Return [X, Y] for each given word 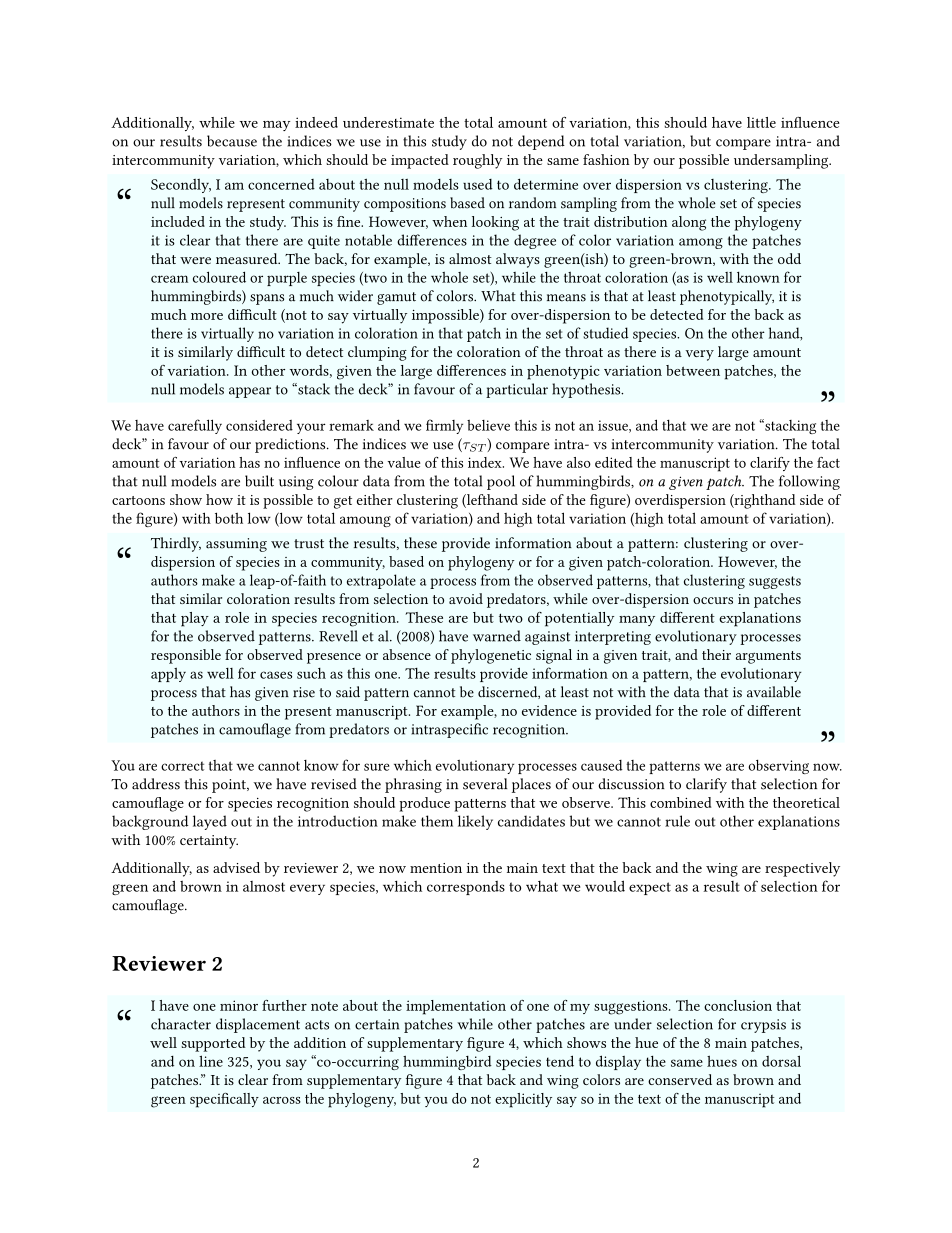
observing [778, 767]
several [485, 784]
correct [182, 766]
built [259, 481]
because [232, 141]
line [211, 1061]
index [486, 462]
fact [828, 462]
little [761, 122]
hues [722, 1061]
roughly [477, 161]
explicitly [523, 1100]
